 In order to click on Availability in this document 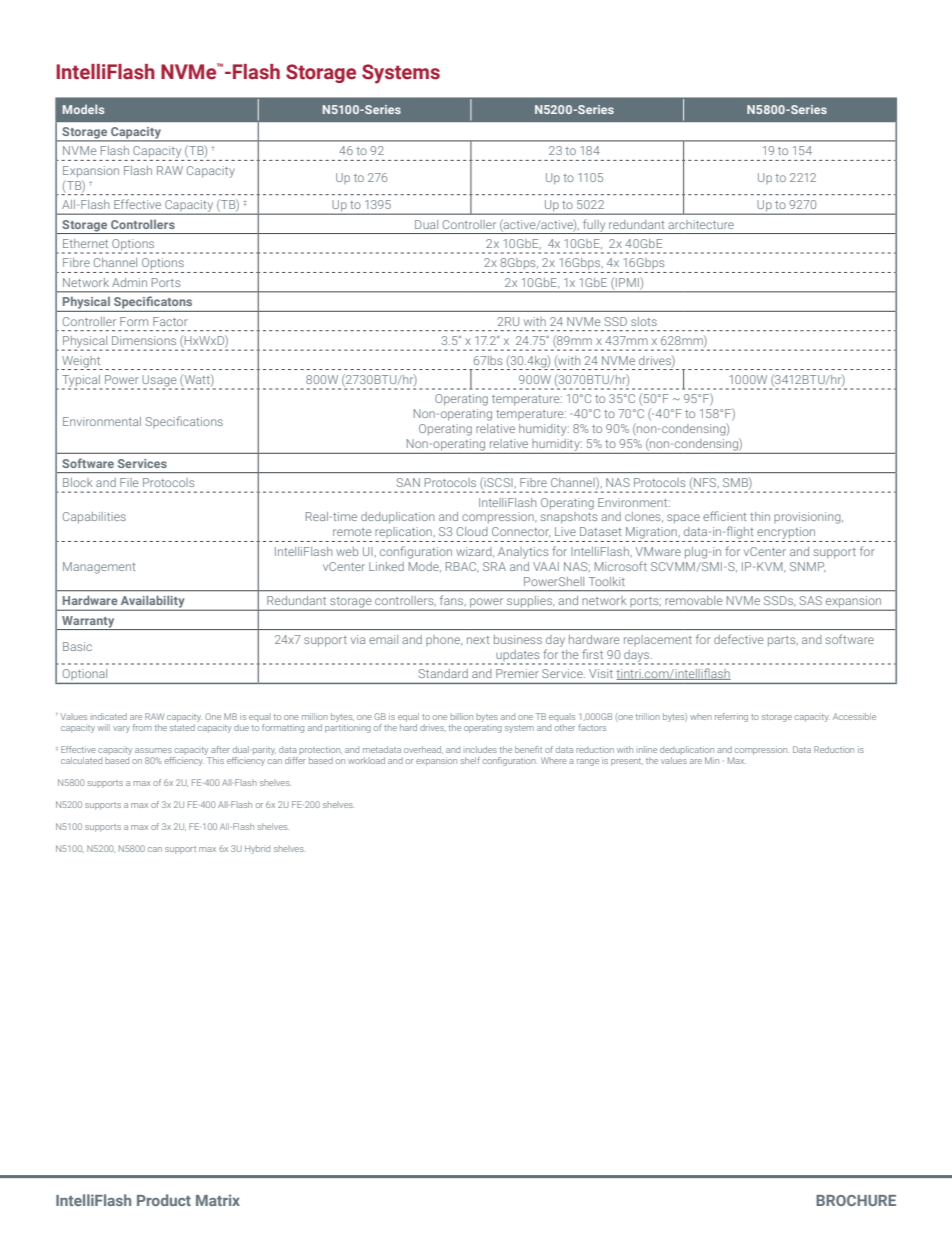, I will do `click(152, 602)`.
